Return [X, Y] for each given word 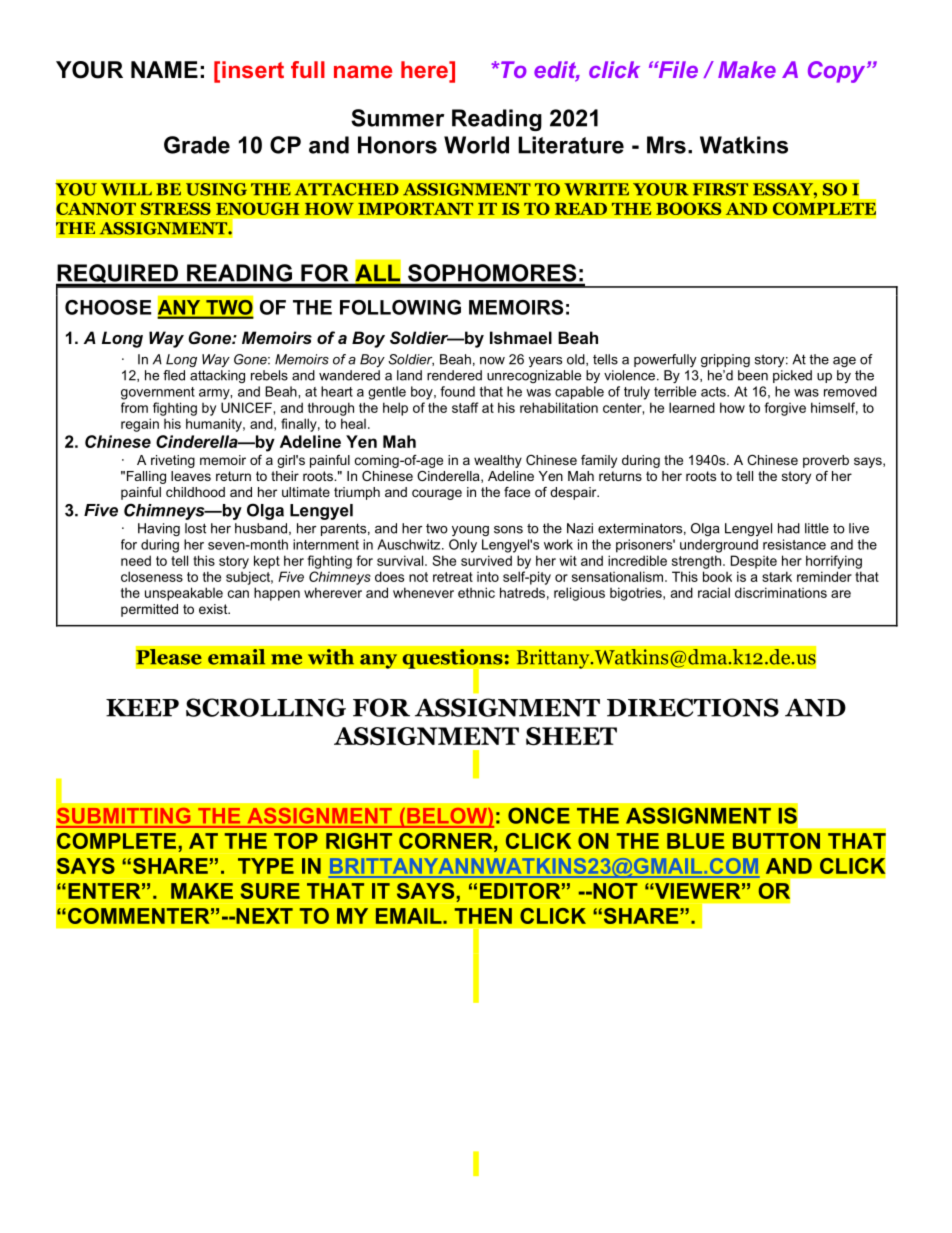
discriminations [781, 592]
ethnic [476, 592]
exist [214, 609]
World [476, 145]
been [753, 375]
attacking [217, 376]
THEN [483, 916]
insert [253, 69]
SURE [270, 891]
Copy [838, 72]
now [492, 361]
